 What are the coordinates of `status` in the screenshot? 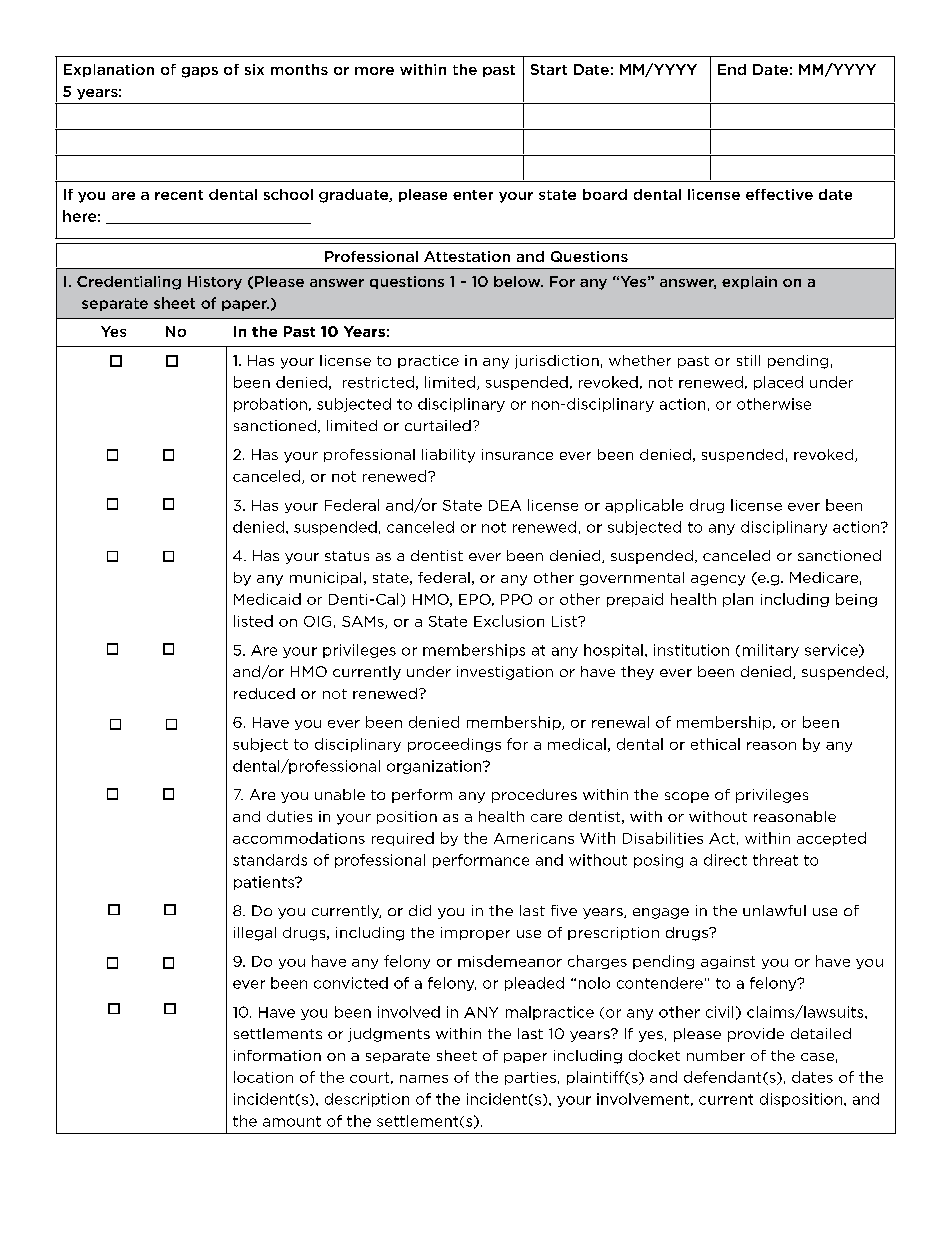 It's located at (347, 556).
